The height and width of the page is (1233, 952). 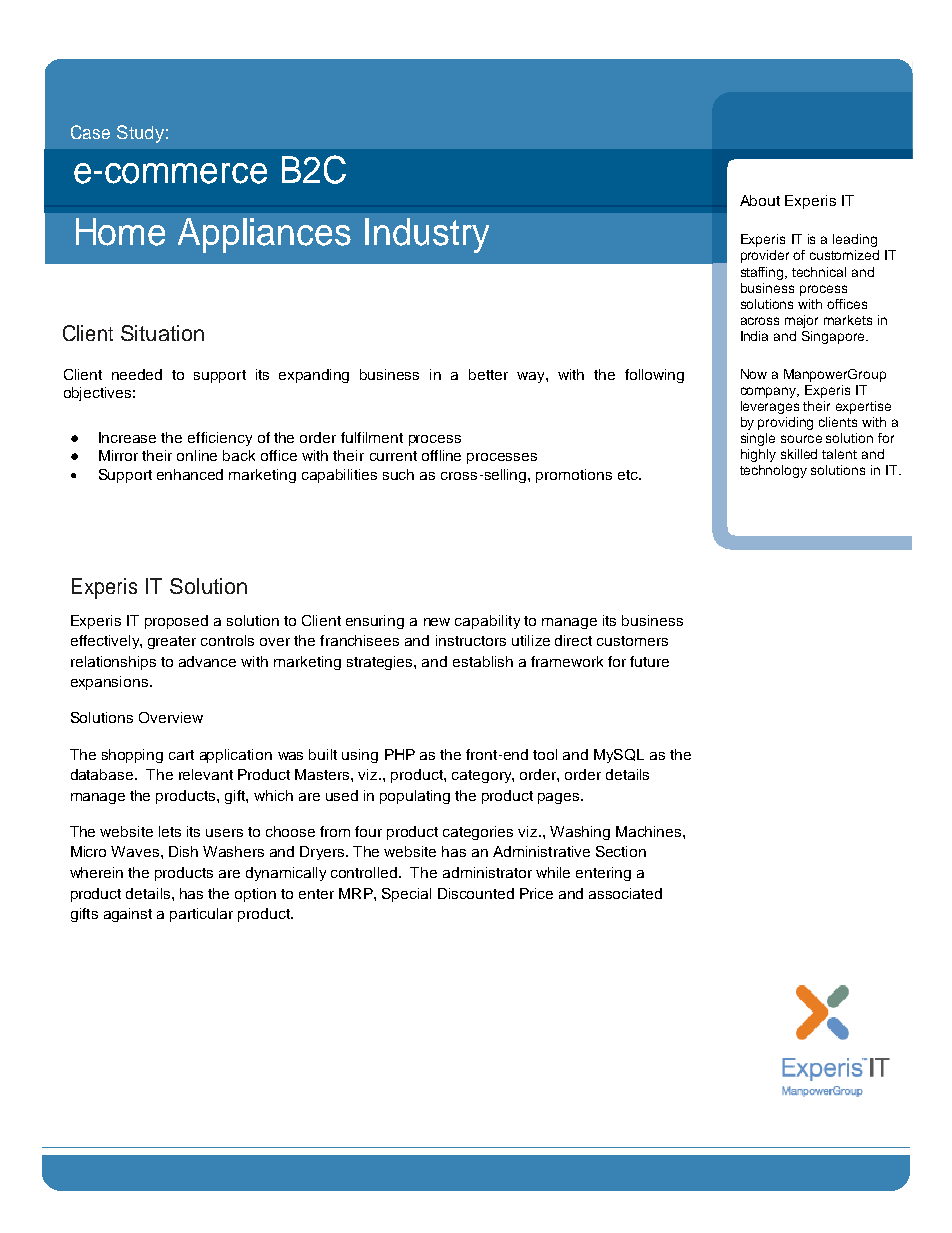 What do you see at coordinates (649, 661) in the page?
I see `future` at bounding box center [649, 661].
